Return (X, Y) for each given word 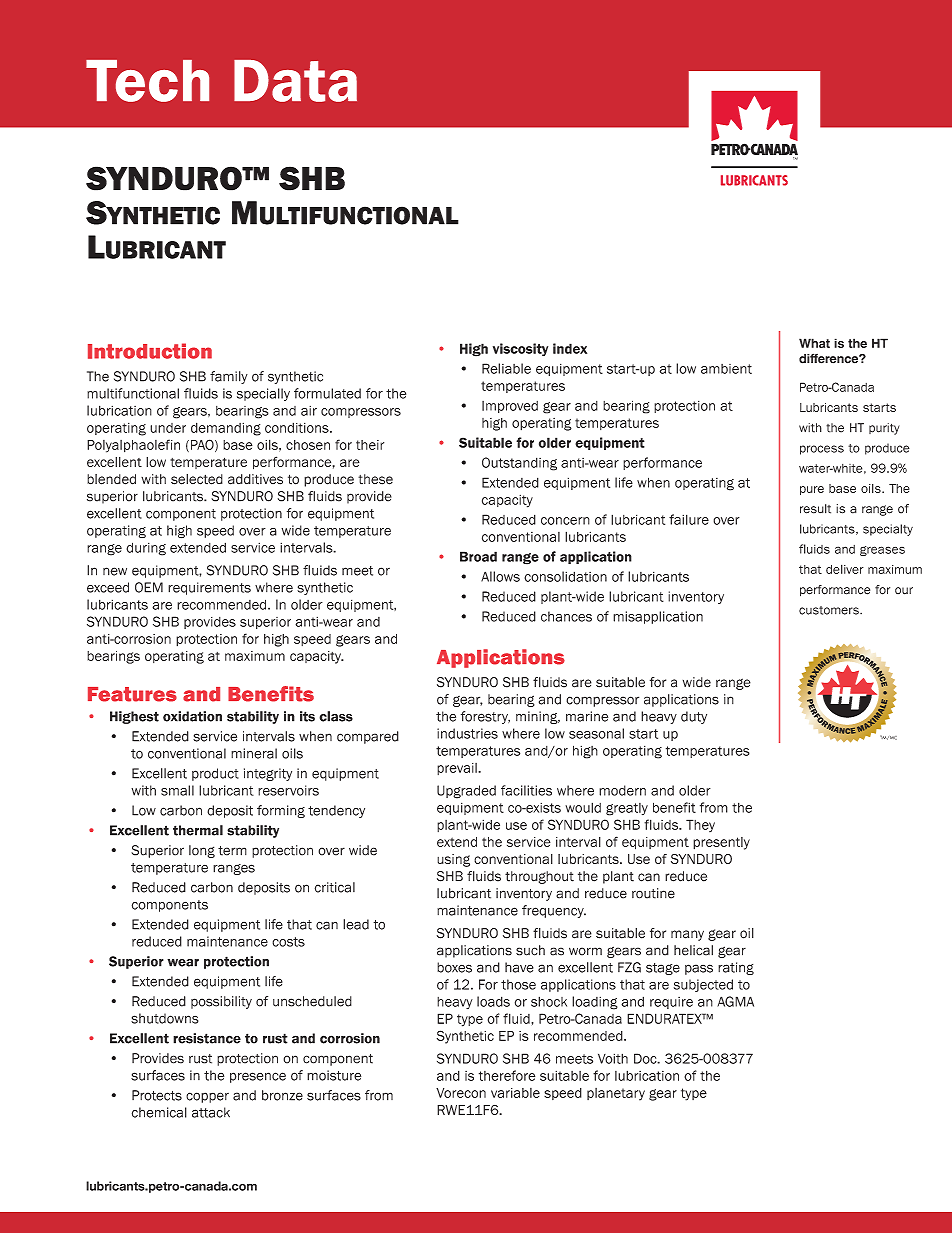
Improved (510, 407)
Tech (147, 81)
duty (694, 717)
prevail (458, 769)
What (814, 343)
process (822, 450)
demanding (226, 429)
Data (295, 81)
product (215, 774)
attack (211, 1112)
